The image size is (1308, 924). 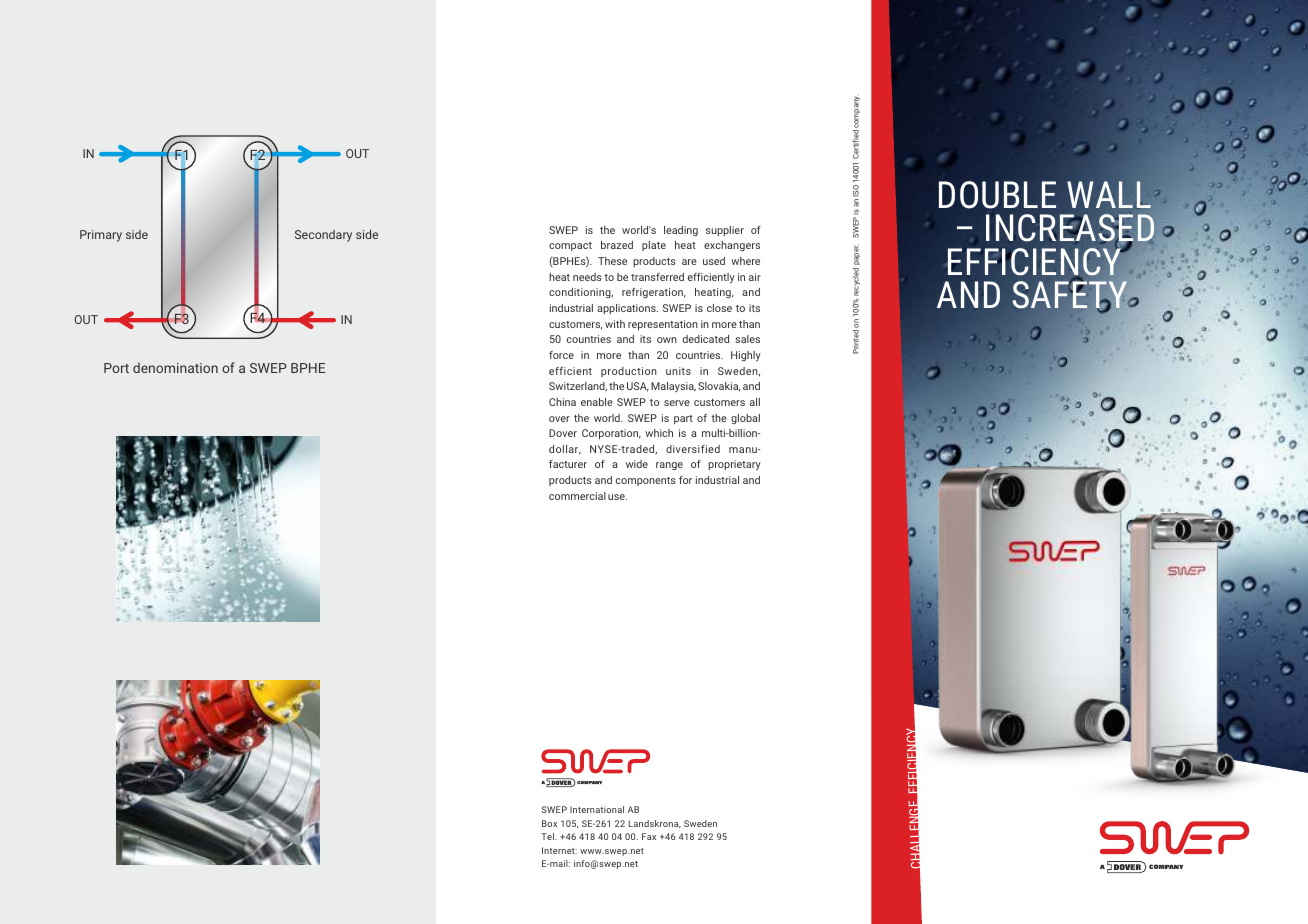 What do you see at coordinates (646, 481) in the image?
I see `components` at bounding box center [646, 481].
